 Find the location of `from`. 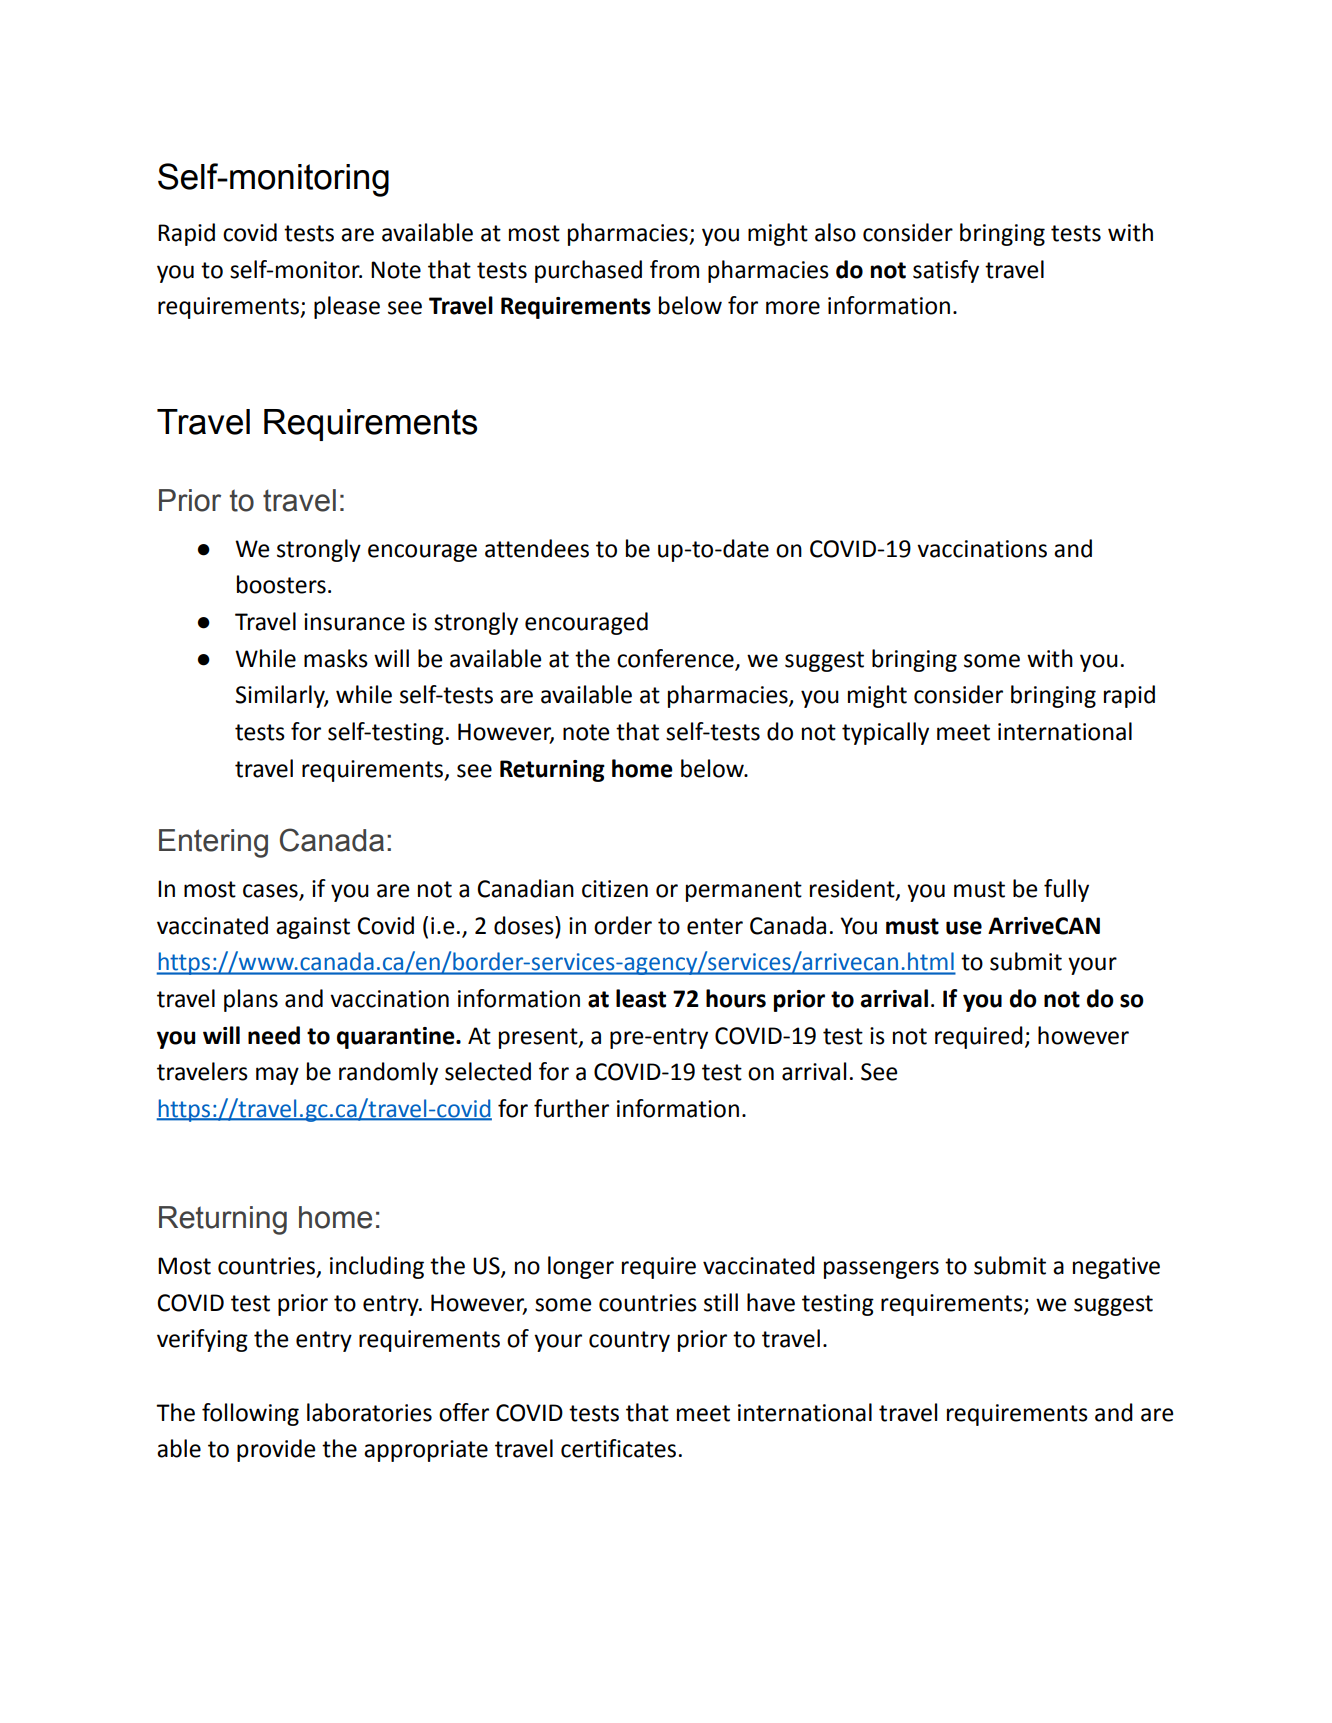

from is located at coordinates (674, 269).
